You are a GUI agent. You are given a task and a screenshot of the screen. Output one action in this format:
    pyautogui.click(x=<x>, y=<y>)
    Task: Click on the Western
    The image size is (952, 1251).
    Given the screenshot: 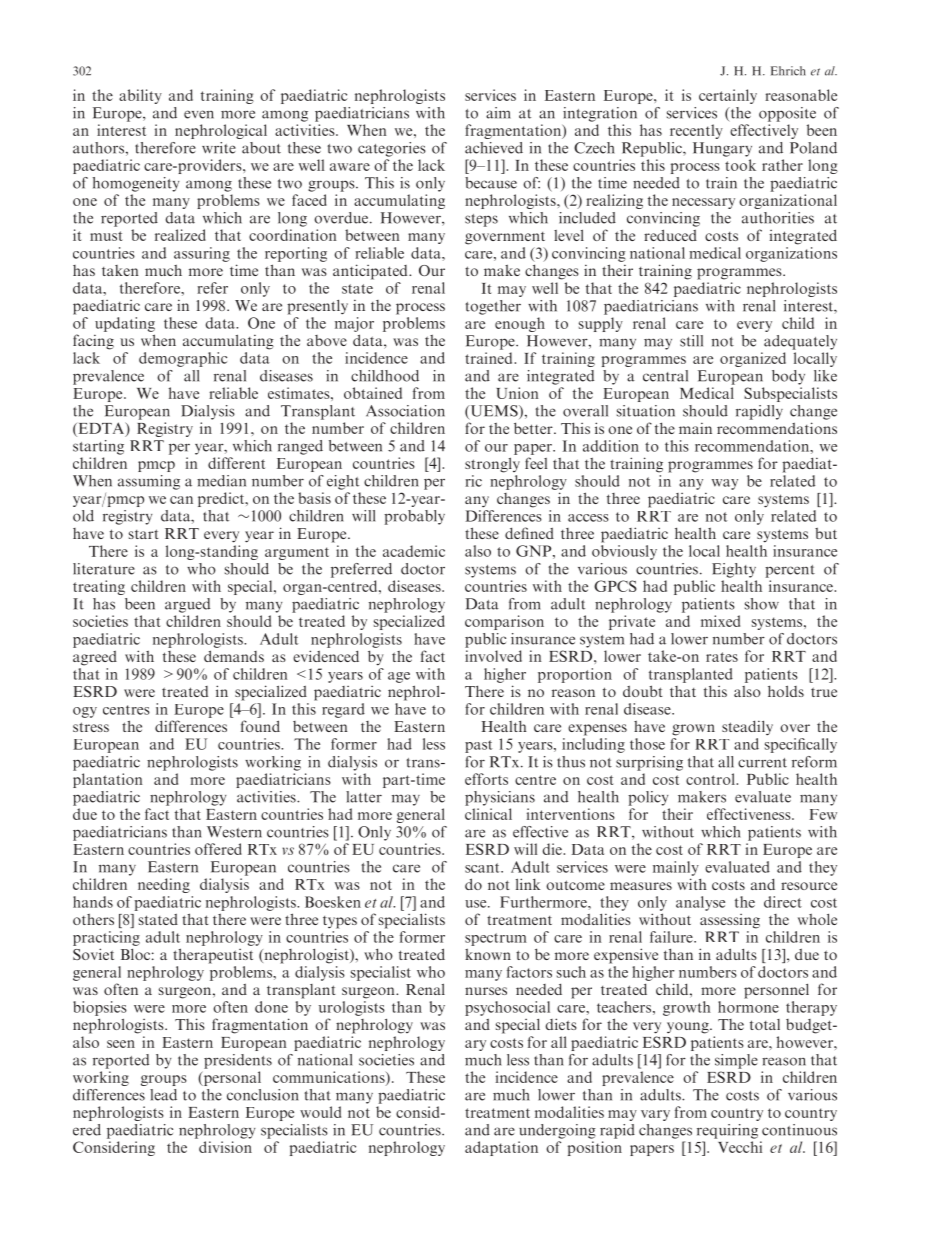 What is the action you would take?
    pyautogui.click(x=234, y=832)
